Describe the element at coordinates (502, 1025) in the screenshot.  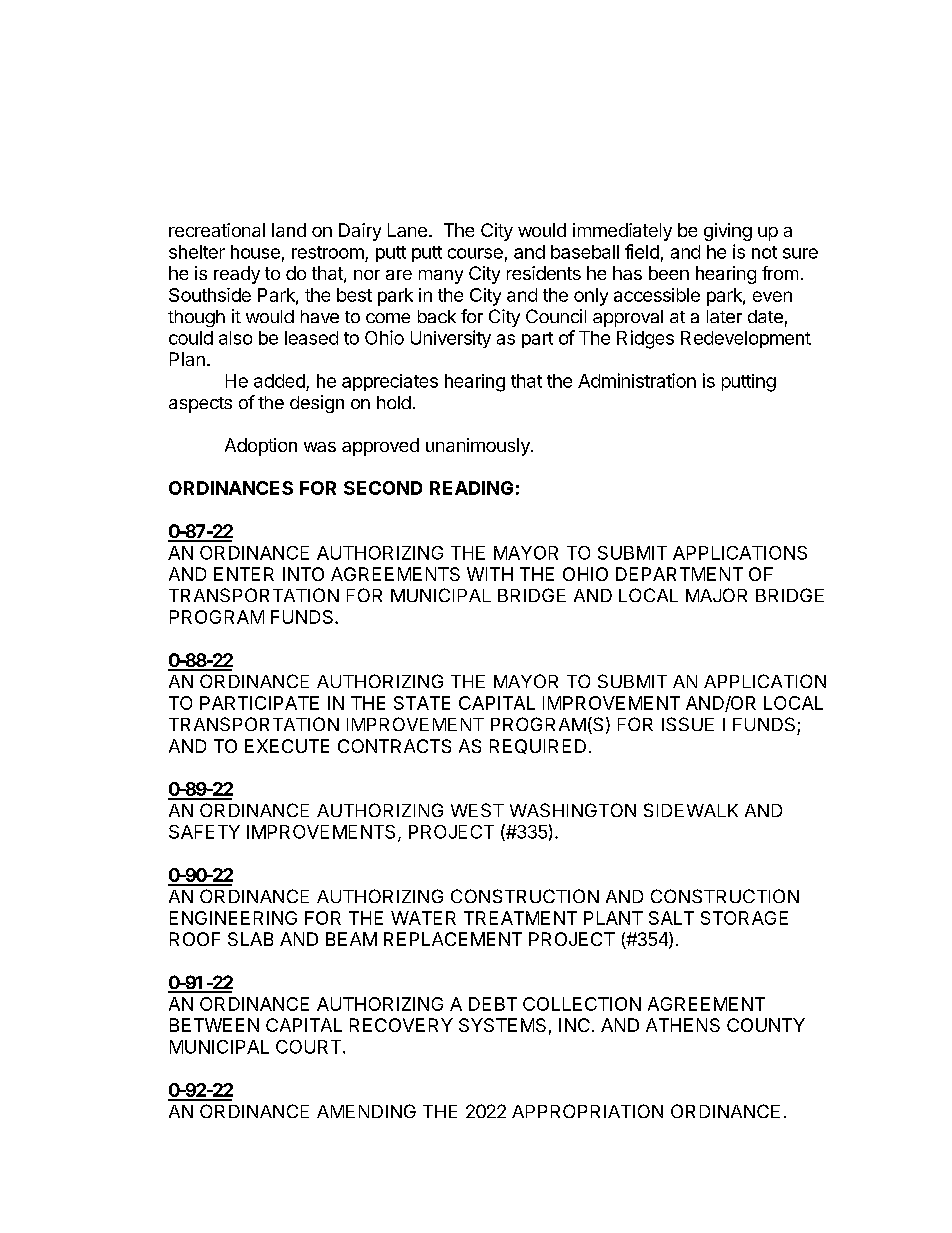
I see `SYSTEMS` at that location.
